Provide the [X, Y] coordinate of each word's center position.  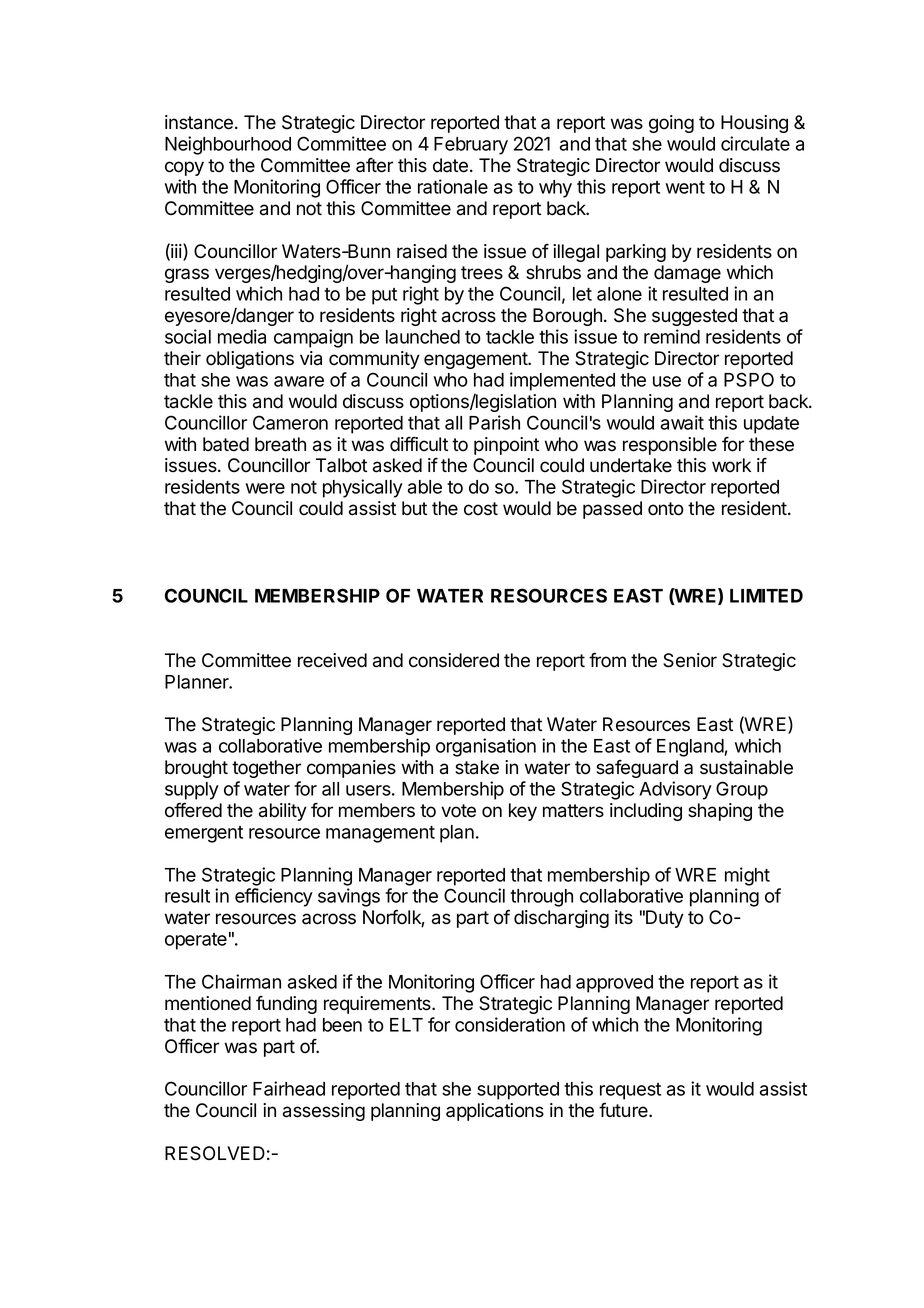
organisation [486, 747]
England [691, 748]
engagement [477, 360]
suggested [694, 317]
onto [666, 509]
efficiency [274, 897]
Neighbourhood [228, 145]
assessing [324, 1112]
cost [481, 509]
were [265, 488]
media [242, 336]
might [747, 876]
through [541, 898]
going [671, 124]
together [266, 769]
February [471, 146]
